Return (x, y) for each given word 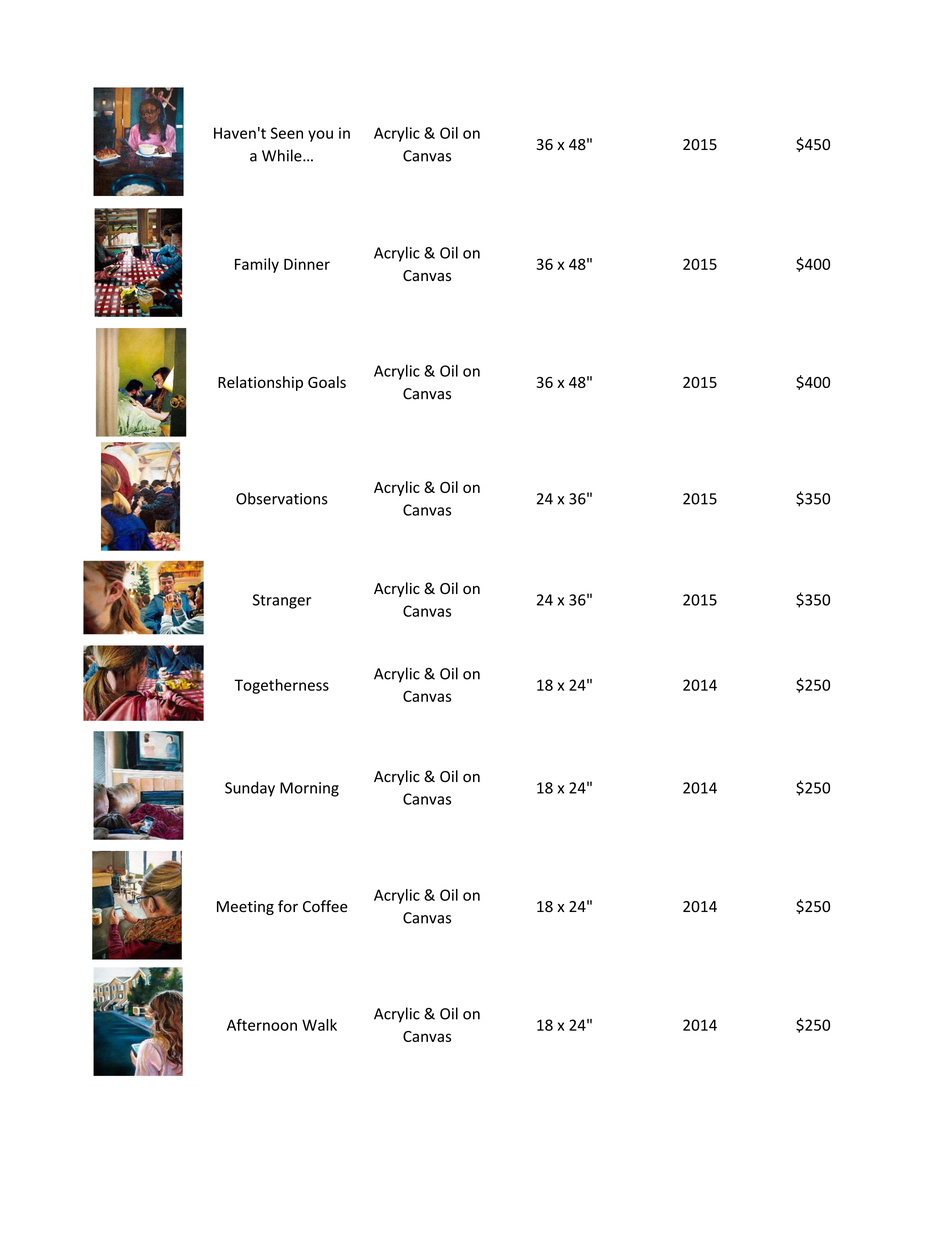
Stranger (282, 601)
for (288, 906)
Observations (282, 498)
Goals (327, 382)
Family (257, 265)
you (320, 136)
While (283, 155)
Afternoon (262, 1025)
